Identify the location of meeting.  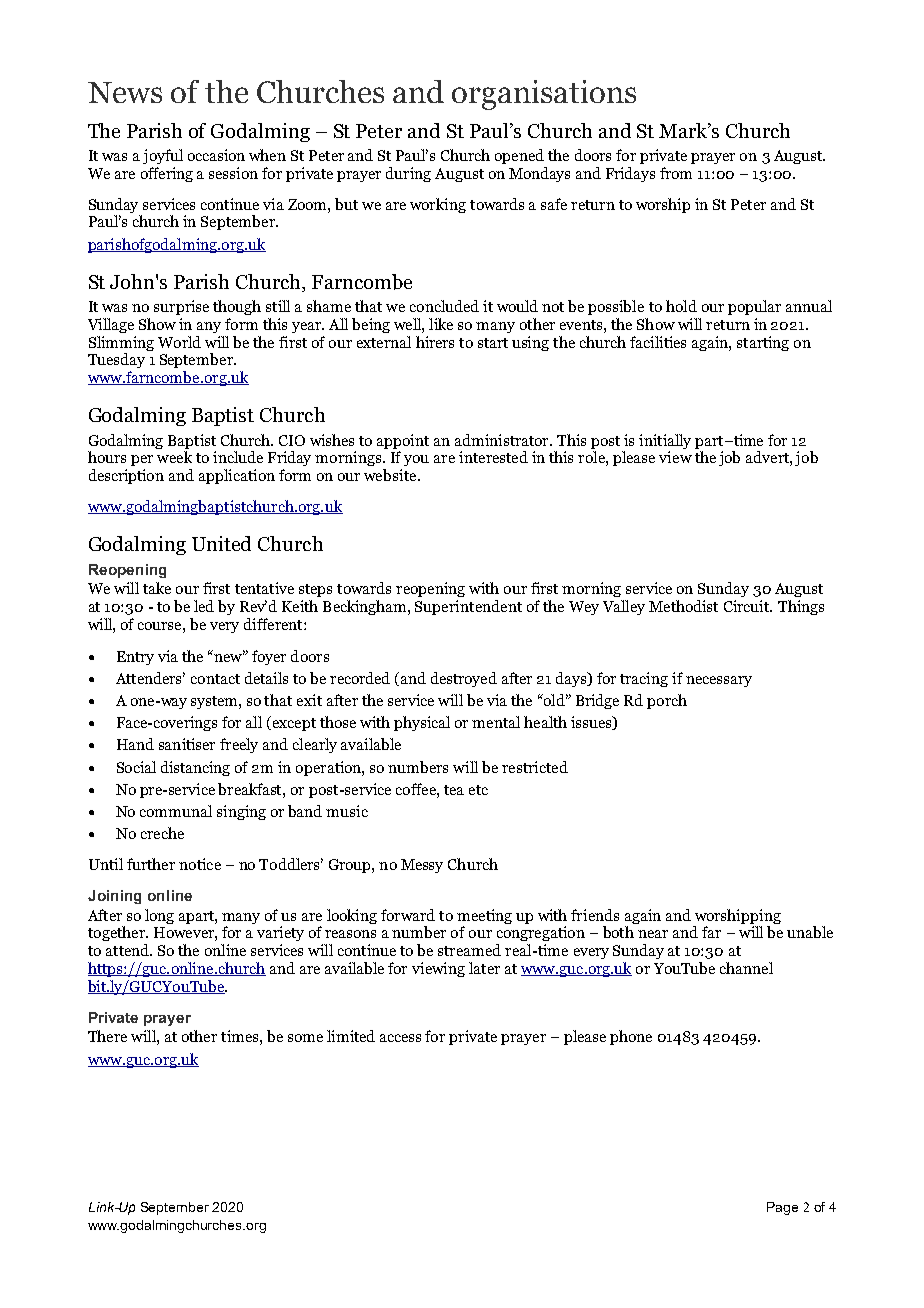
(484, 918).
